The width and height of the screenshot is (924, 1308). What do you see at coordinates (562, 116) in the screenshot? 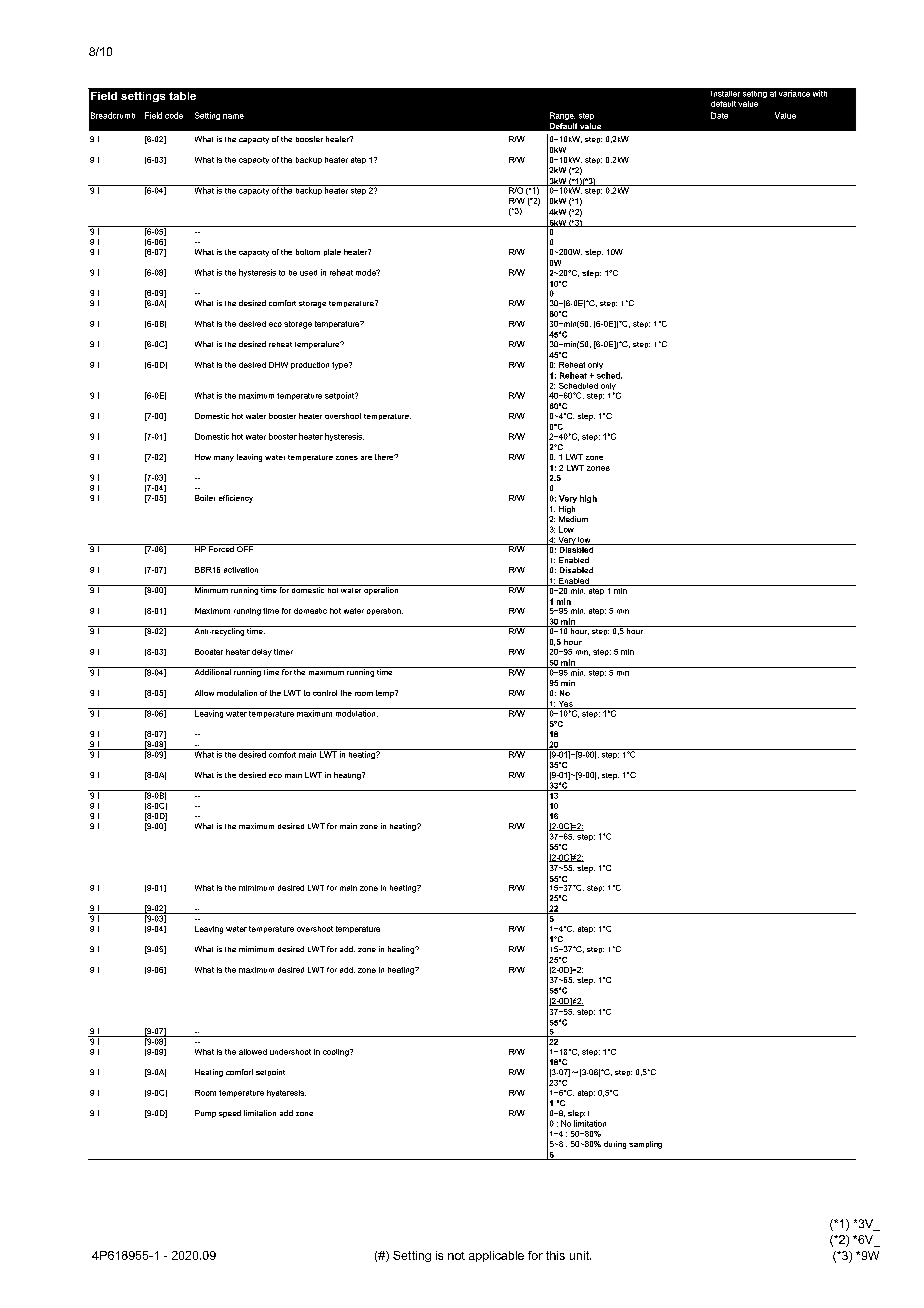
I see `Range` at bounding box center [562, 116].
